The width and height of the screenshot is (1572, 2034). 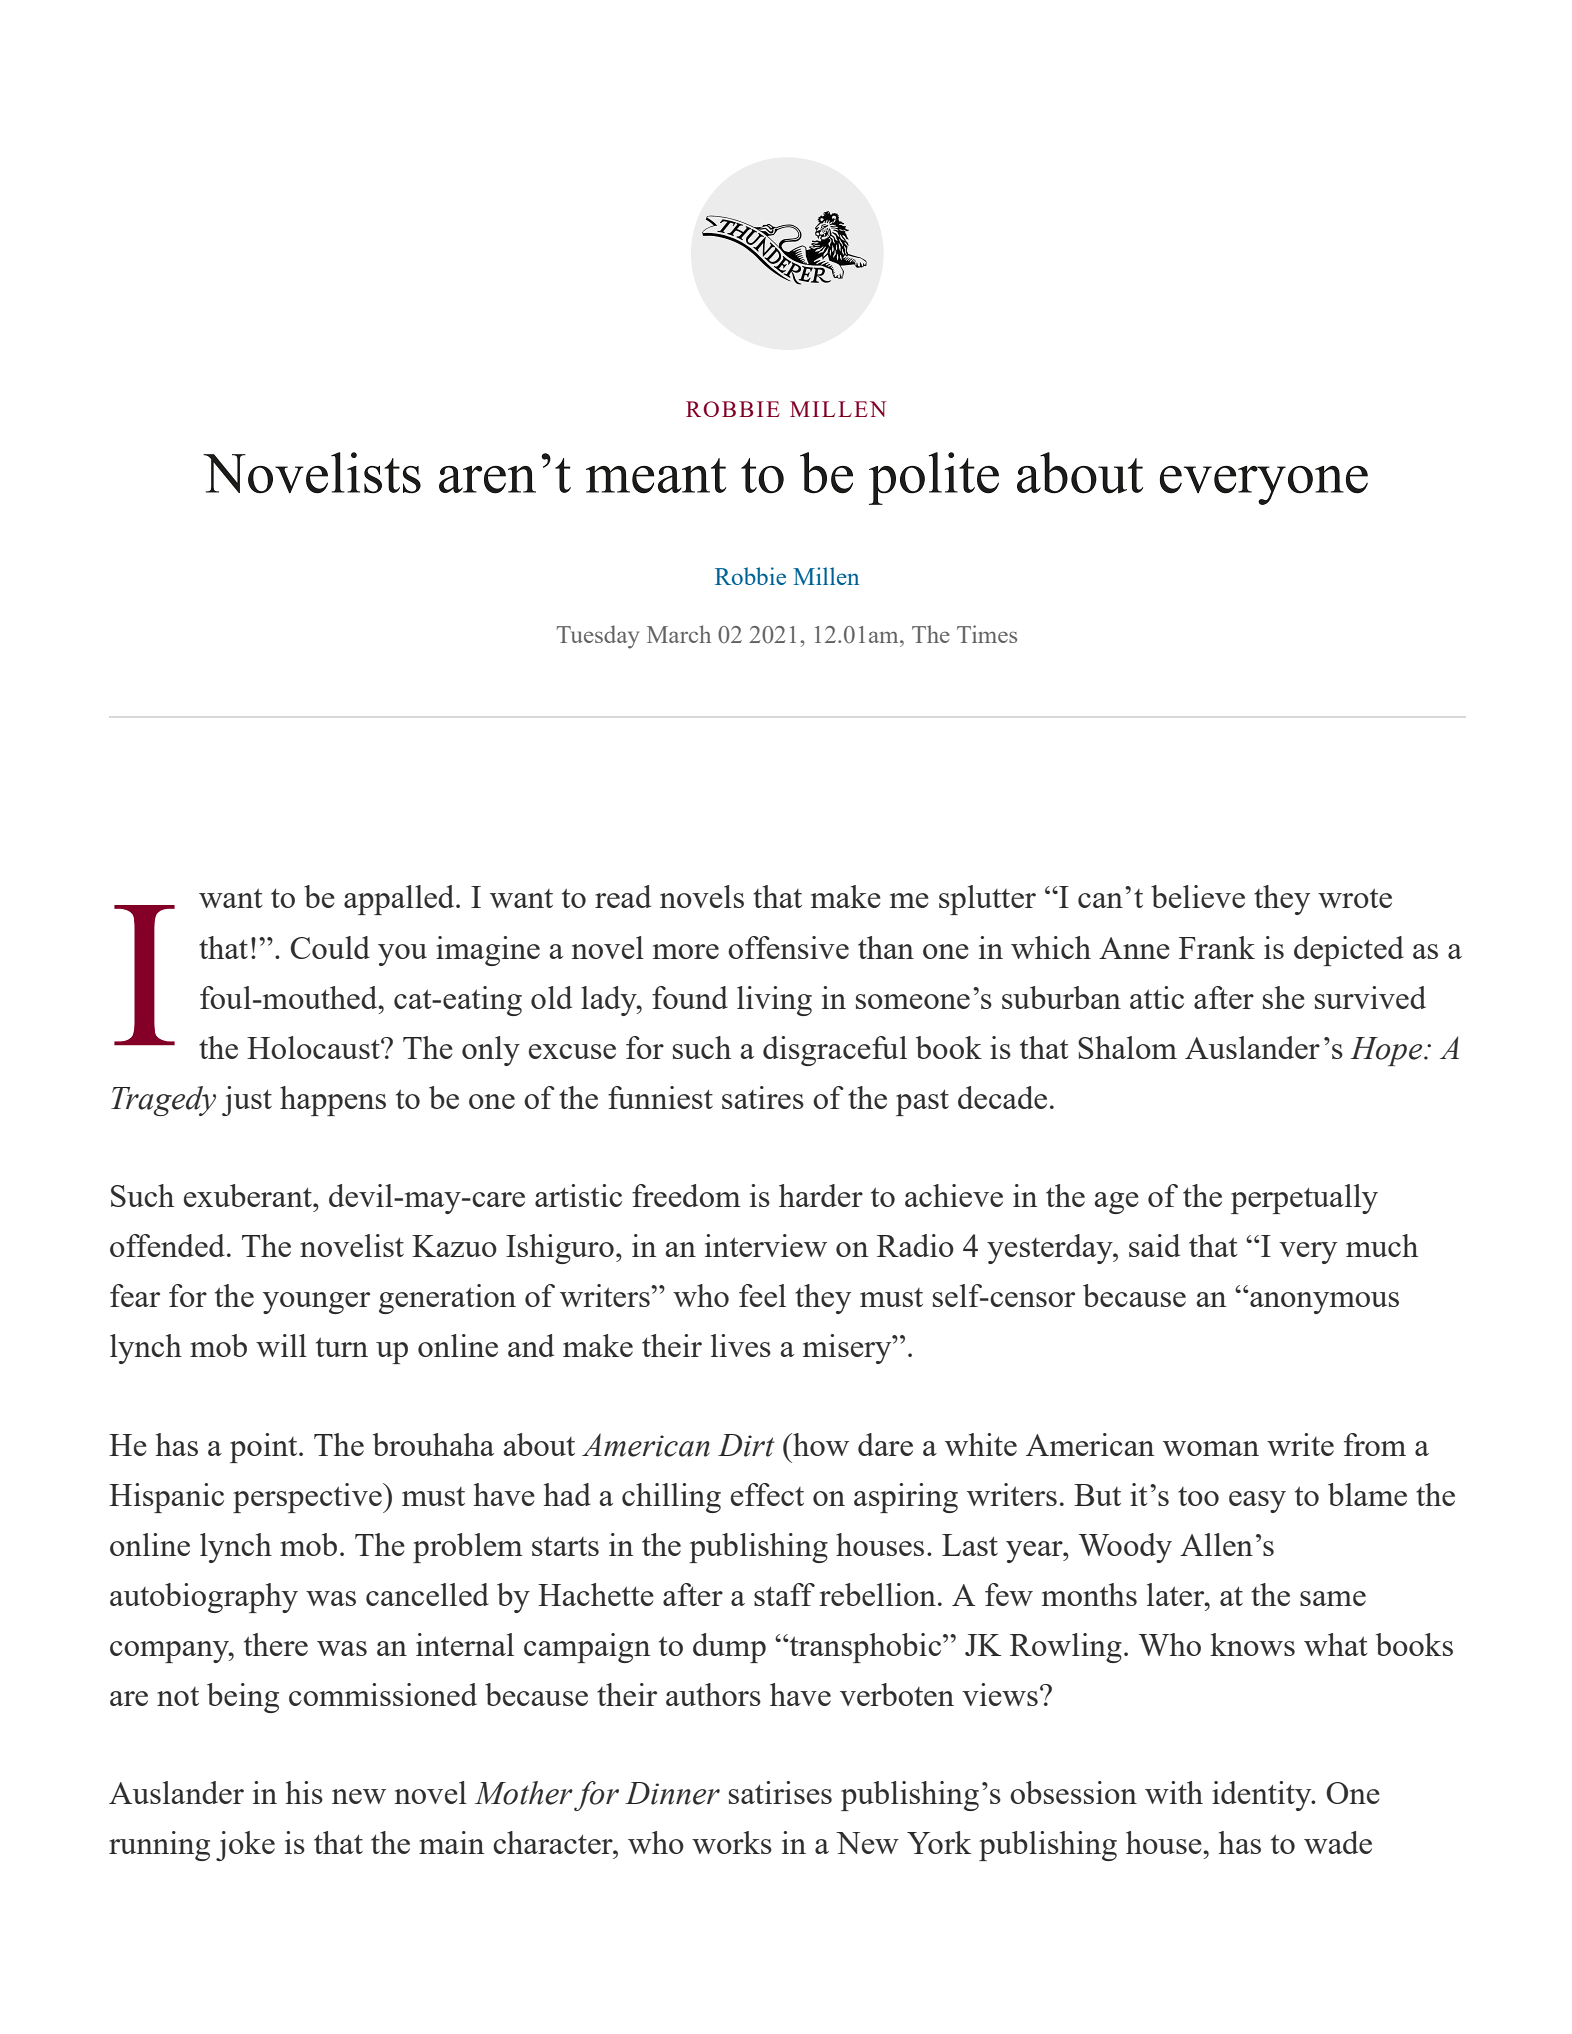 I want to click on harder, so click(x=821, y=1195).
